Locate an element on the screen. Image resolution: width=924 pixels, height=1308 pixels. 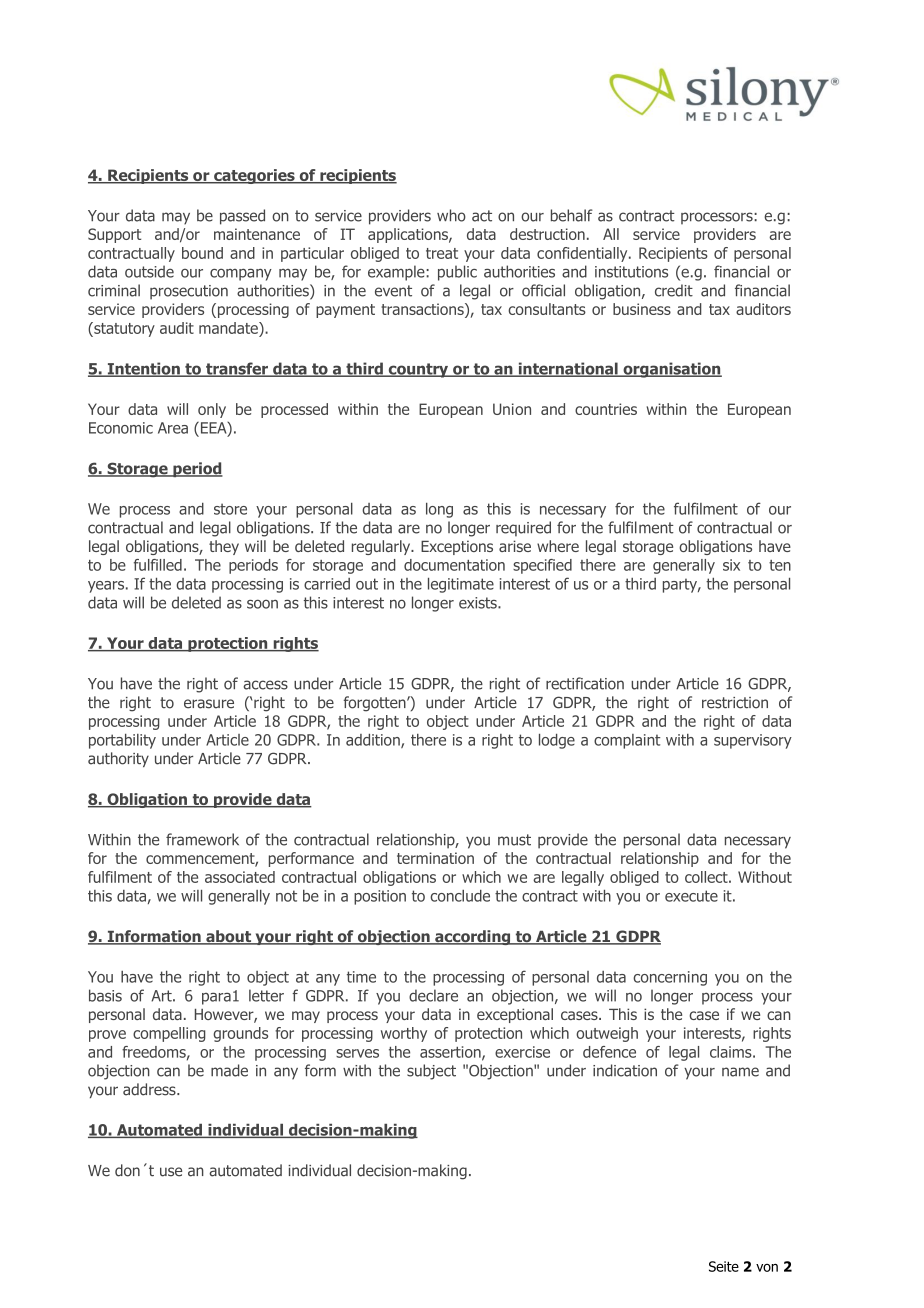
institutions is located at coordinates (631, 272).
